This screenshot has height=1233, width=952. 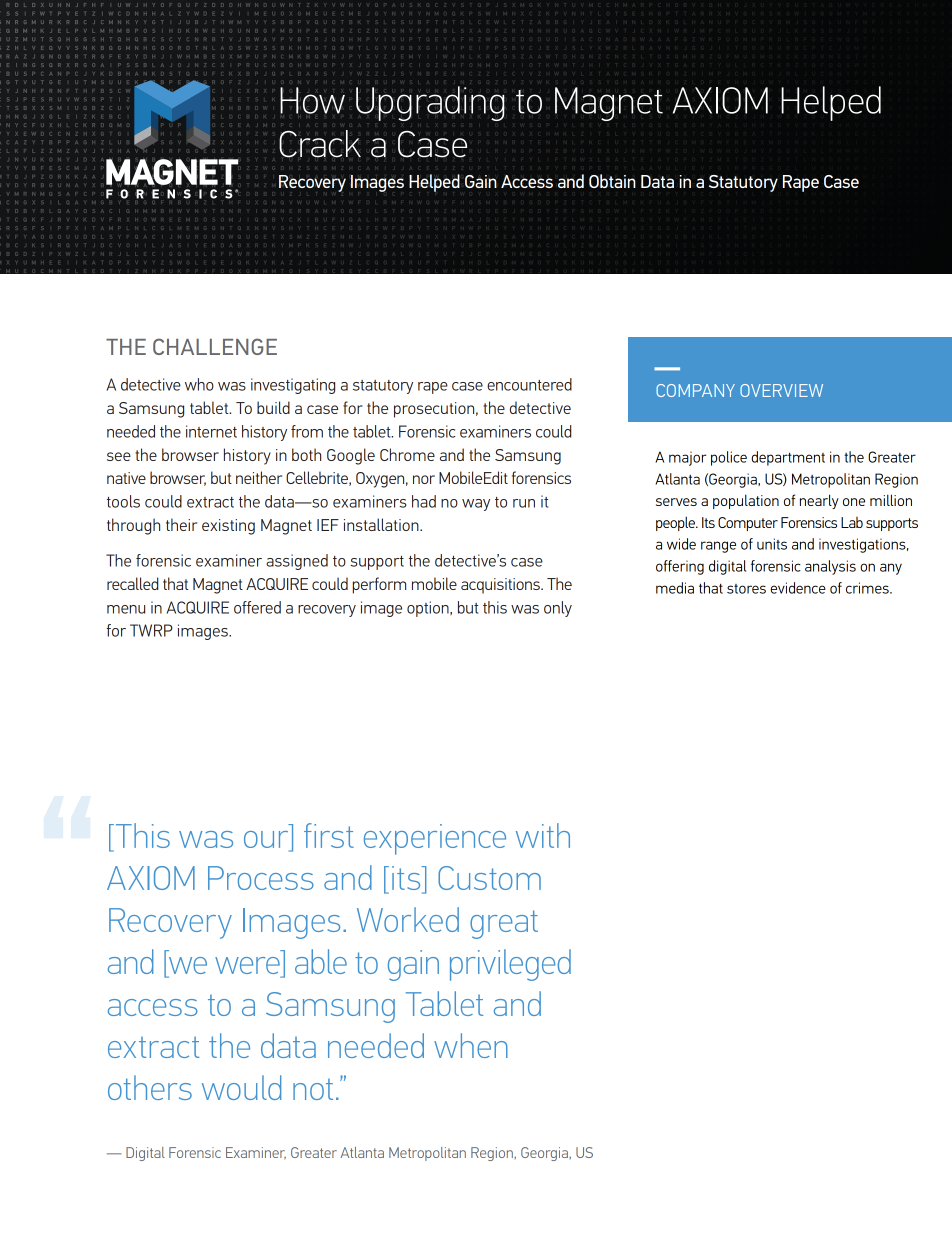 I want to click on offered, so click(x=257, y=607).
